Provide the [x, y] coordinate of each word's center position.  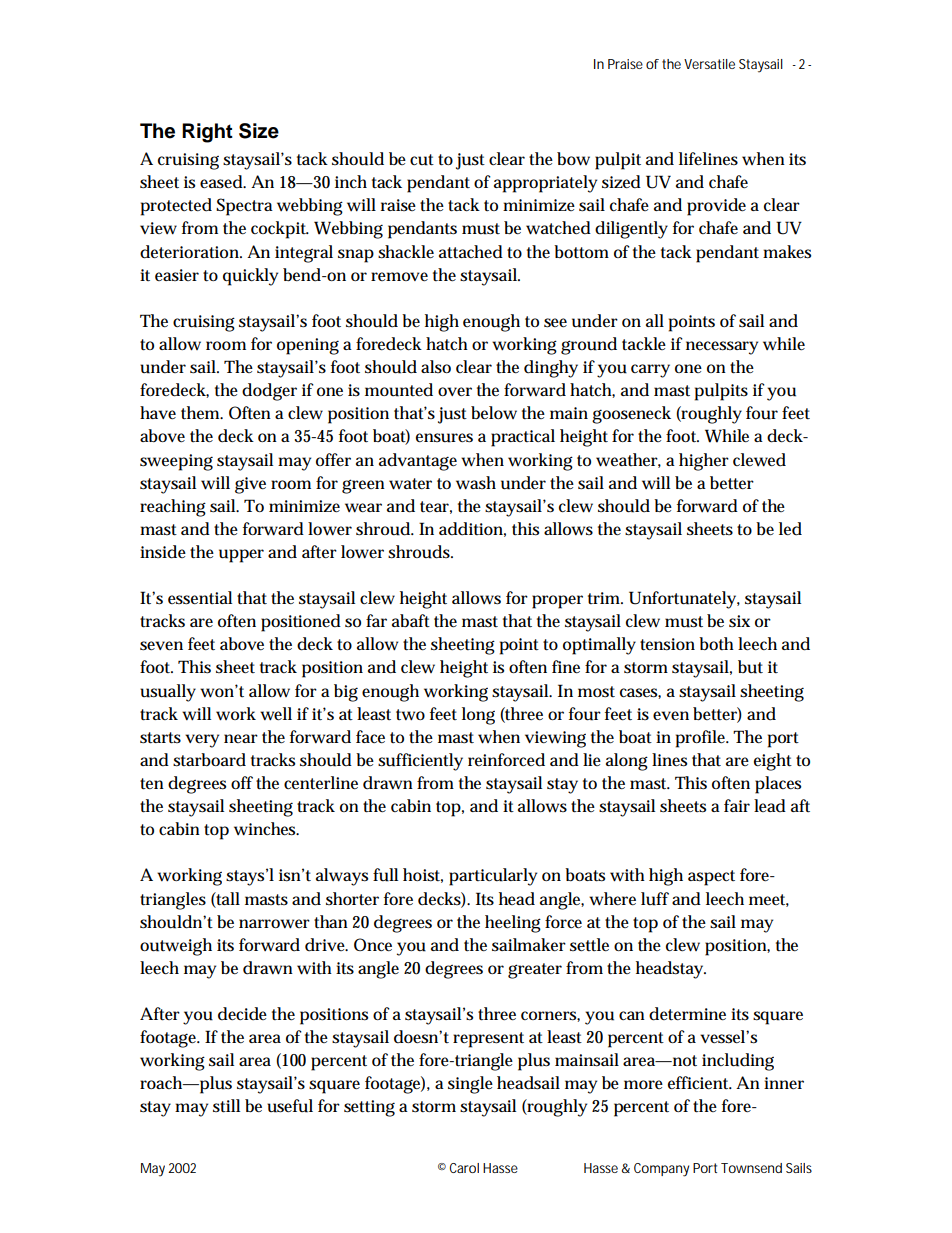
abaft [411, 621]
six [739, 621]
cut [422, 160]
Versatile [709, 64]
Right [207, 133]
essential [200, 598]
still [226, 1106]
